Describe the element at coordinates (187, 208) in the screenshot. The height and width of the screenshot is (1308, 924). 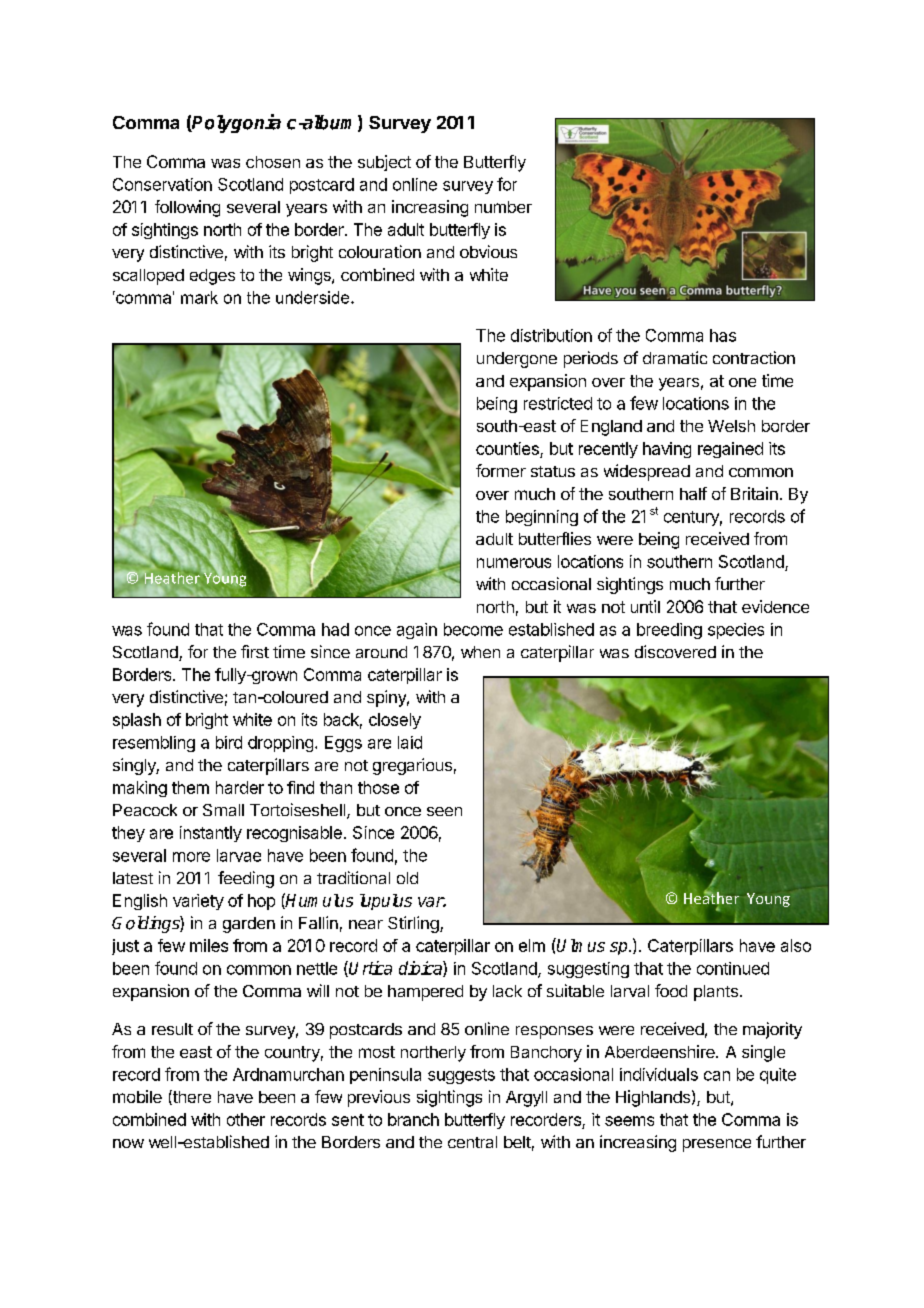
I see `following` at that location.
